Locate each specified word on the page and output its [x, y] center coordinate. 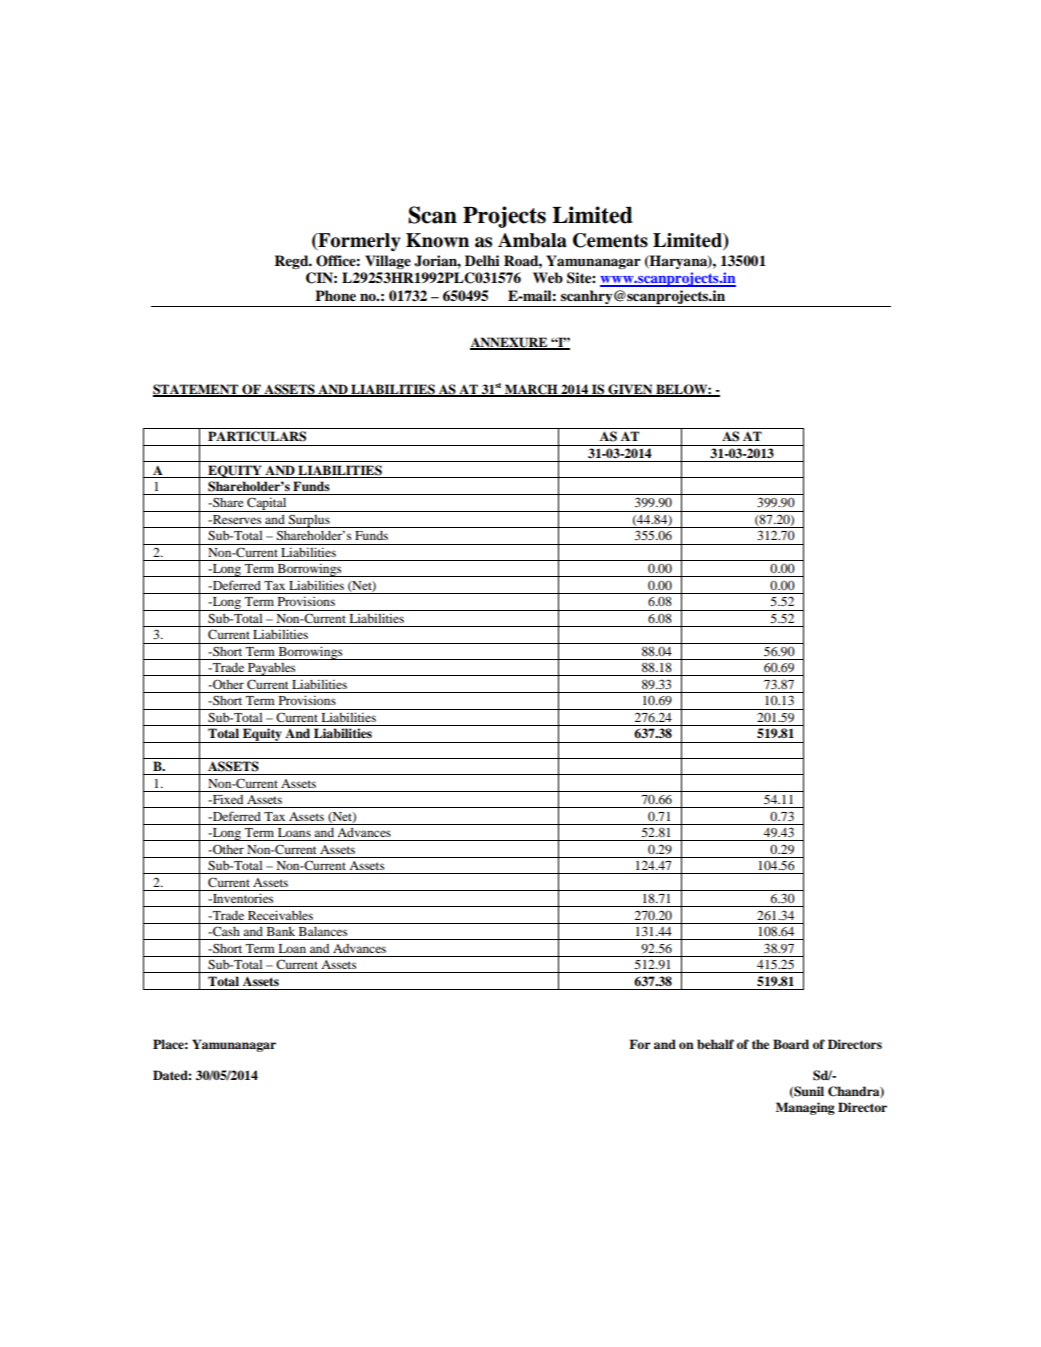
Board [791, 1044]
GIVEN [630, 390]
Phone [335, 295]
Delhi [482, 261]
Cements [610, 240]
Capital [267, 504]
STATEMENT [197, 390]
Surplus [309, 521]
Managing [805, 1108]
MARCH [531, 390]
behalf [715, 1044]
